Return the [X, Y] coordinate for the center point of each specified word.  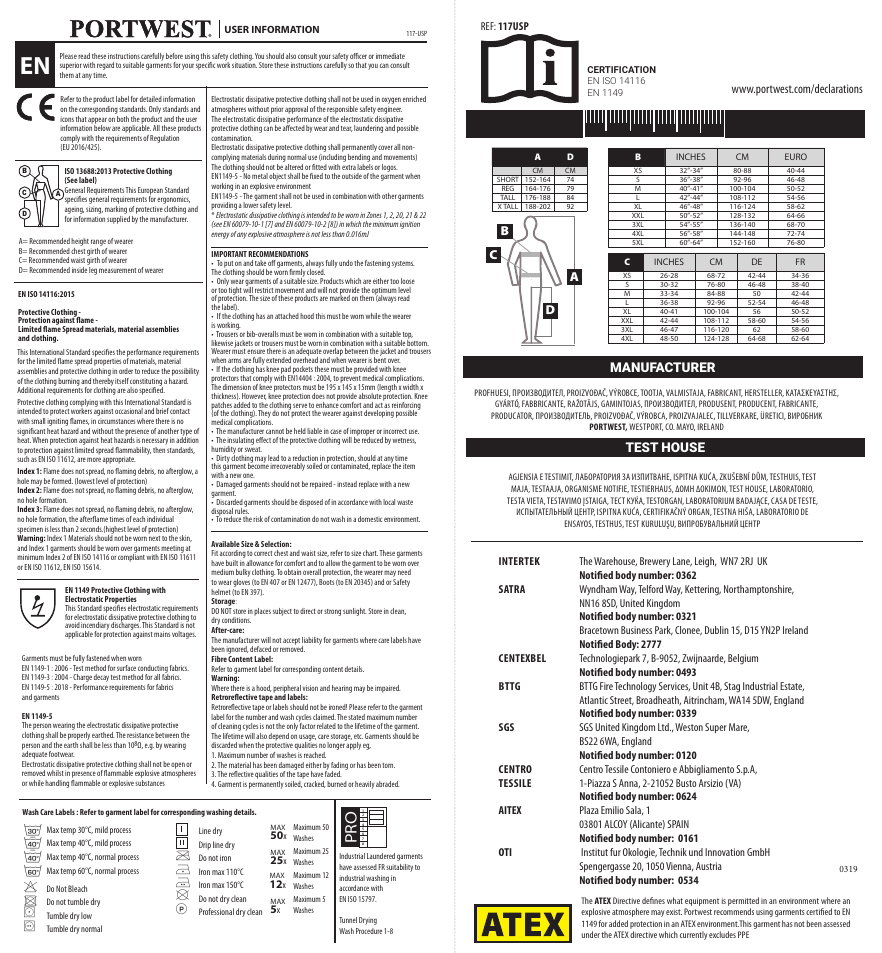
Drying [368, 921]
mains [162, 634]
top [407, 336]
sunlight [355, 612]
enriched [414, 99]
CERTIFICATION [621, 69]
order [126, 371]
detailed [151, 99]
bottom [417, 343]
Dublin [717, 630]
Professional [216, 911]
